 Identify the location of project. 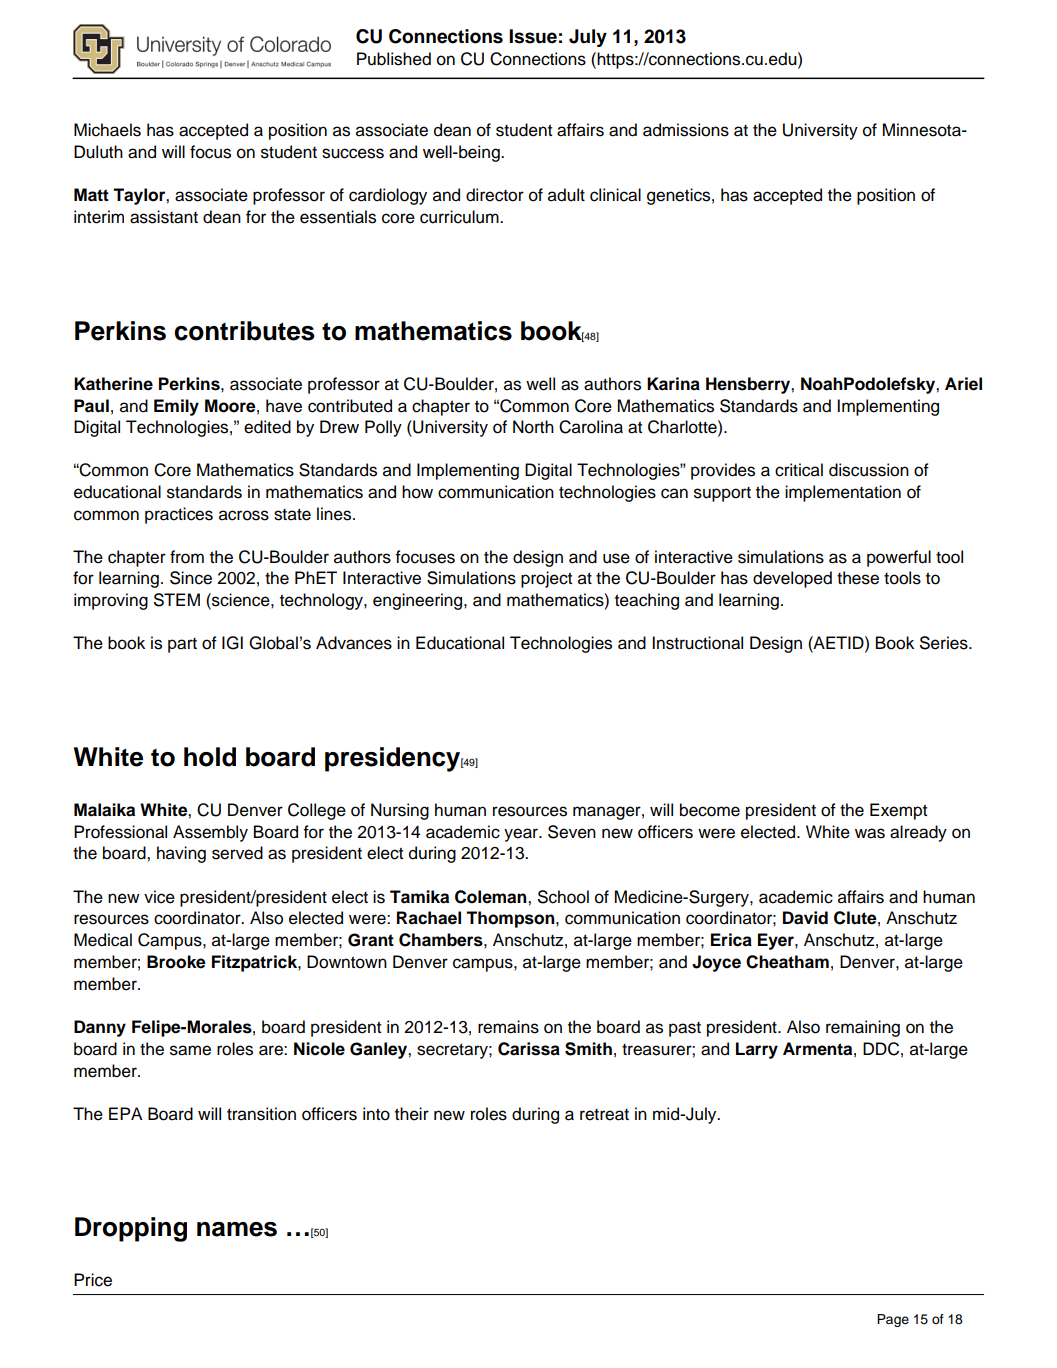
(546, 579).
